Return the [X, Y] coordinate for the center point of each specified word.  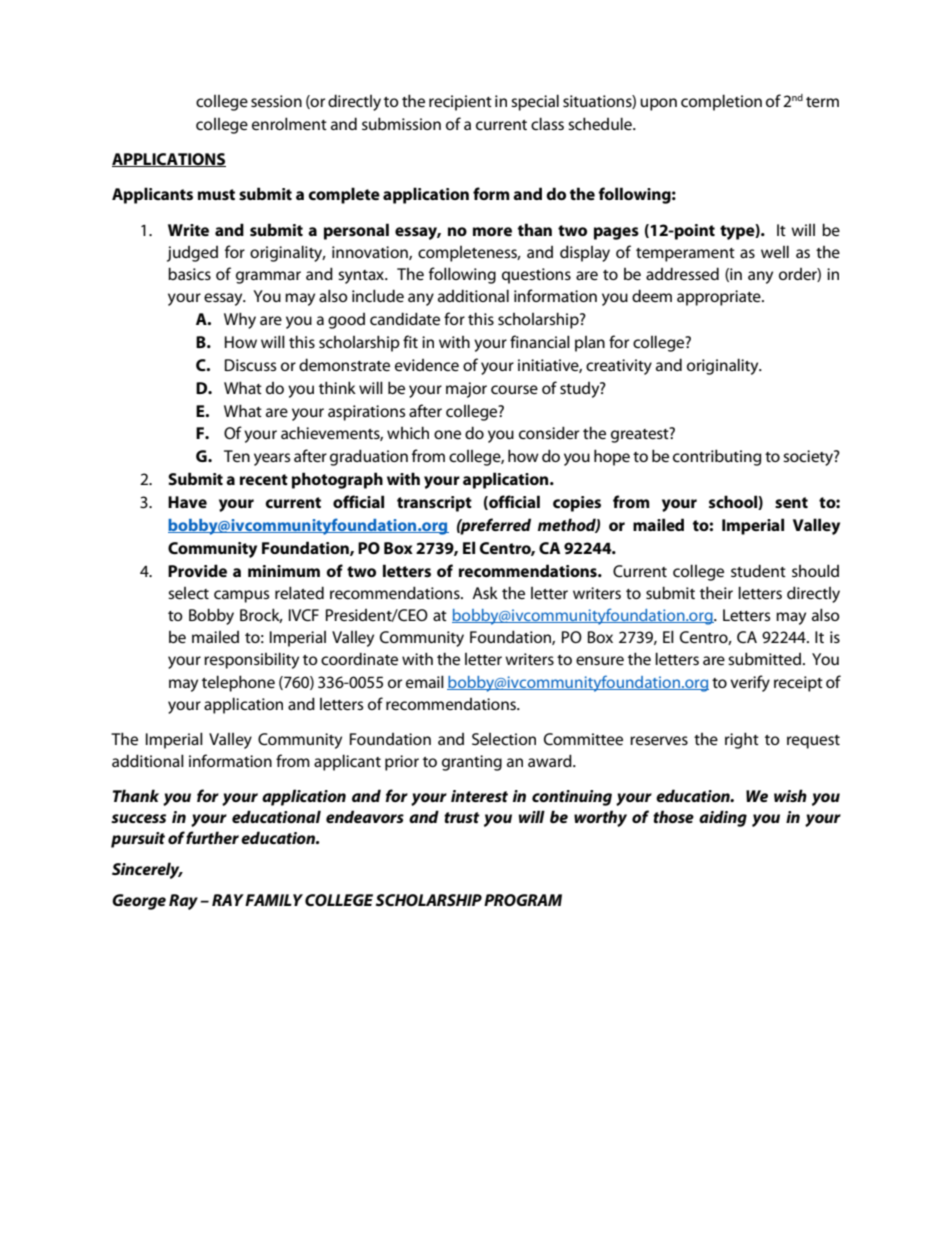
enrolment [289, 123]
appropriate [720, 298]
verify [750, 683]
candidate [405, 318]
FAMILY [274, 900]
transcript [434, 504]
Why [240, 320]
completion [721, 102]
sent [791, 502]
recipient [460, 103]
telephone [238, 683]
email [425, 681]
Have [187, 502]
